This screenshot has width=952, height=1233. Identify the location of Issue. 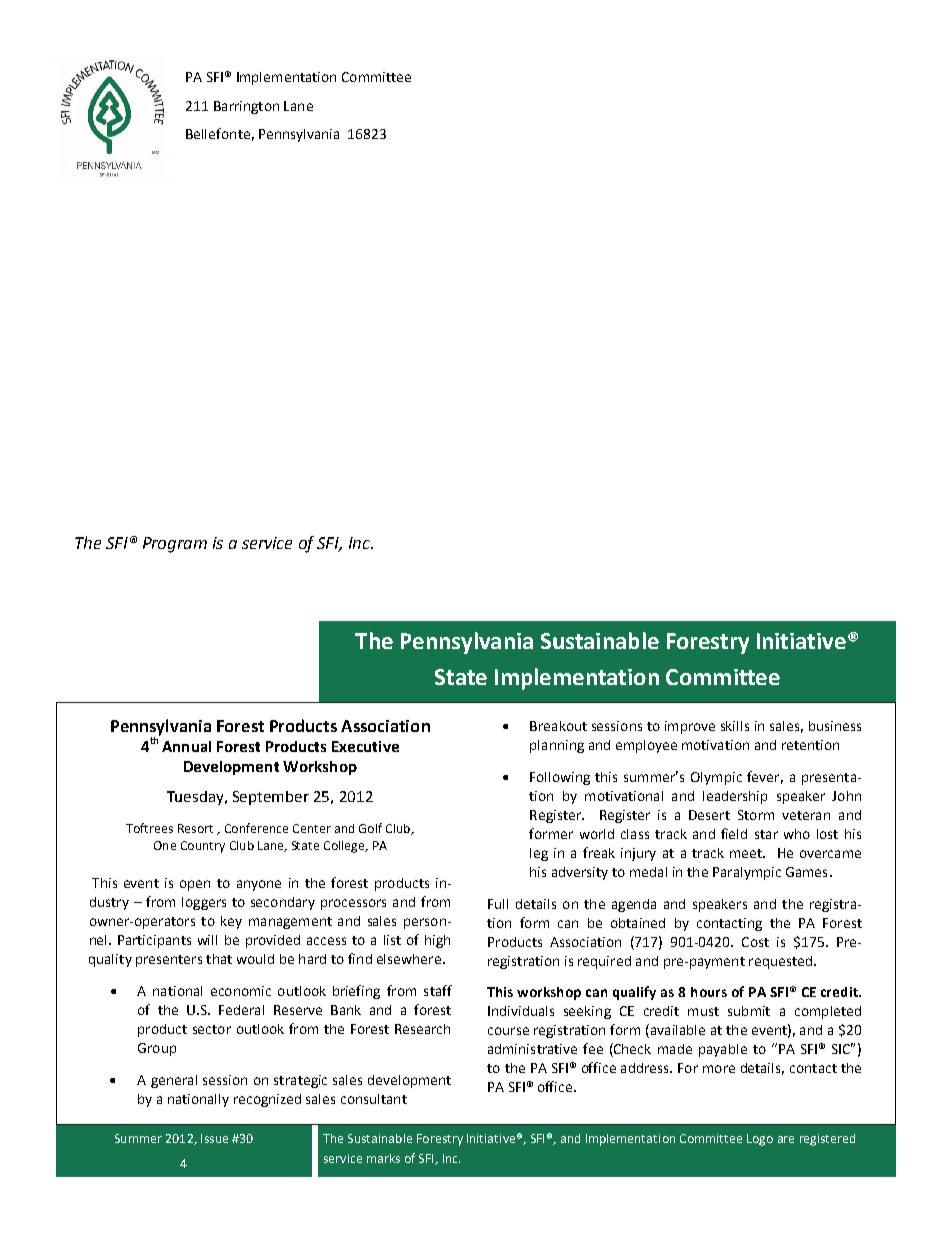
(214, 1138).
